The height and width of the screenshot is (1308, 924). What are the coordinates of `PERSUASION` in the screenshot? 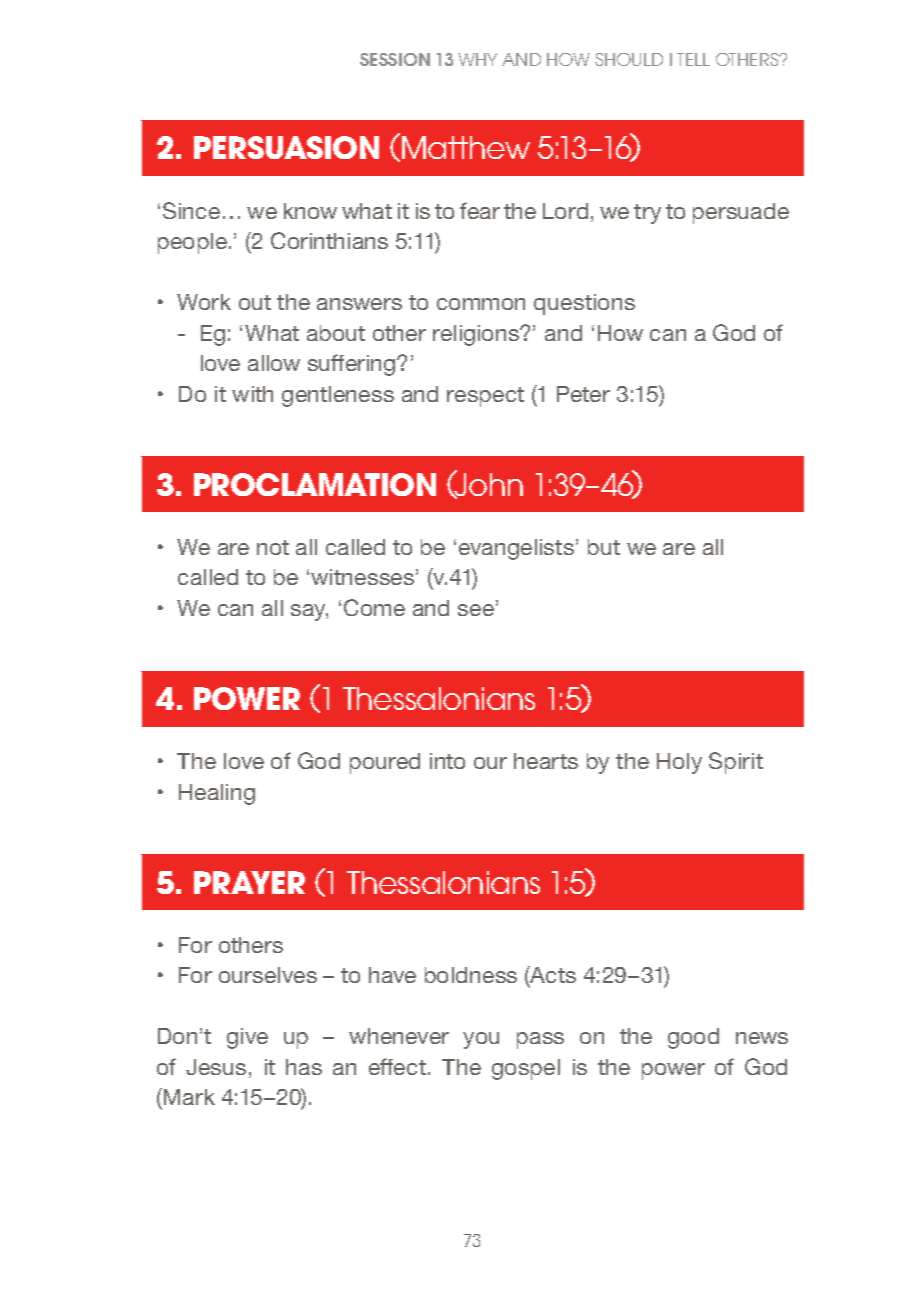 It's located at (286, 147).
